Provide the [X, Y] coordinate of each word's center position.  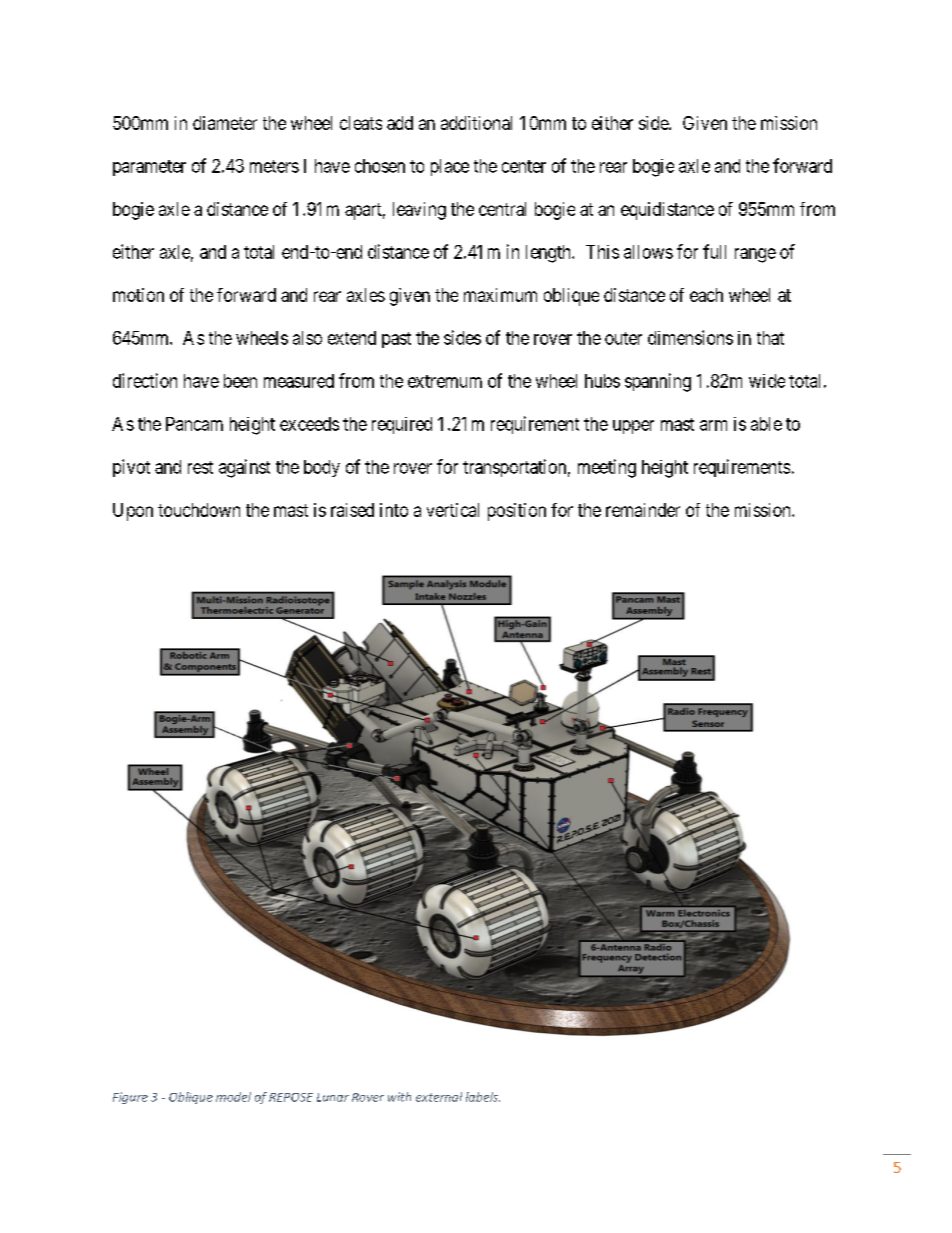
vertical [453, 510]
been [240, 381]
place [450, 167]
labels [483, 1097]
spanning [658, 382]
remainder [643, 510]
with [399, 1097]
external [439, 1097]
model [233, 1097]
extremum [445, 381]
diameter [225, 123]
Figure [130, 1098]
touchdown [199, 510]
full [714, 251]
